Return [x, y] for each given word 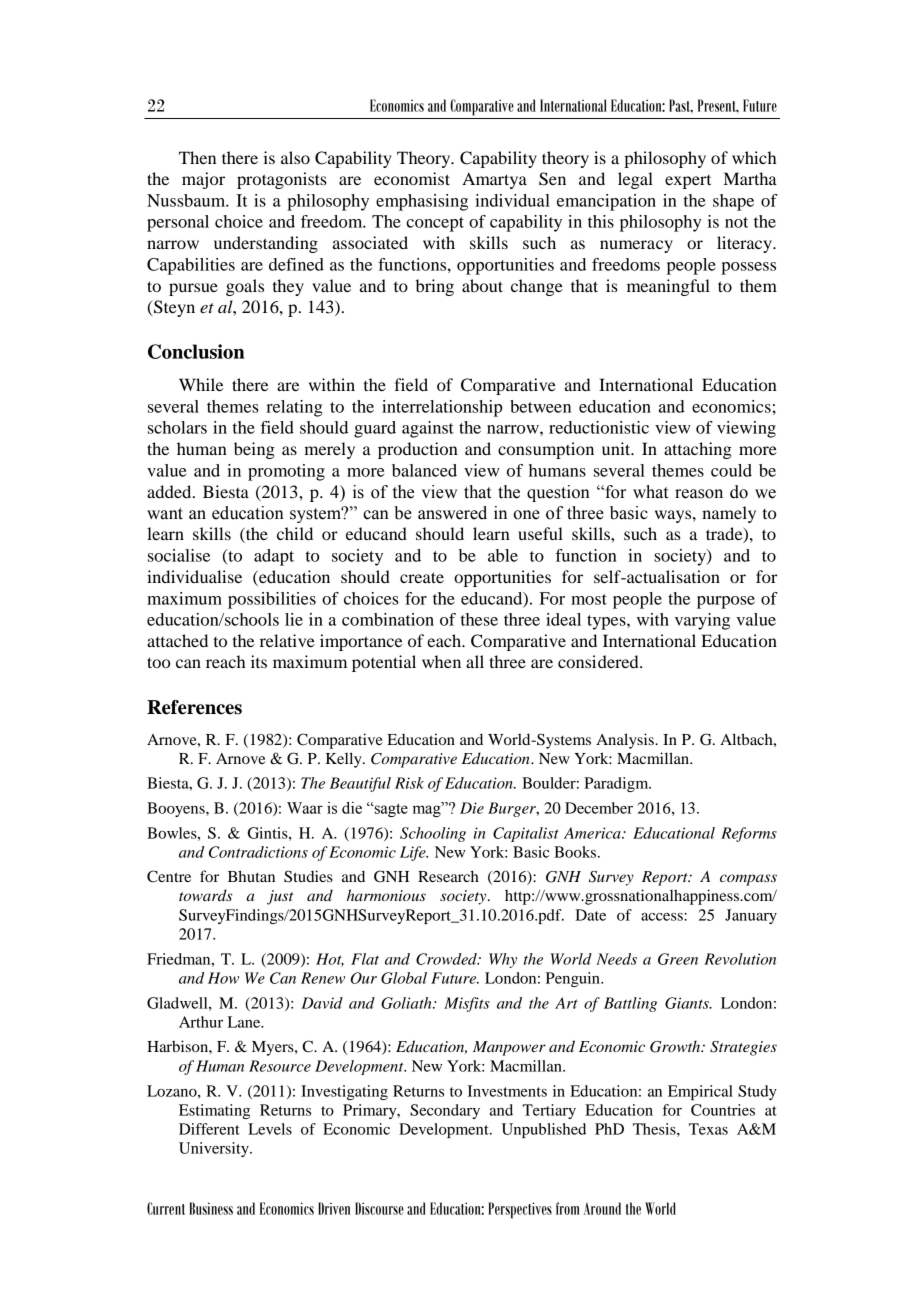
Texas [708, 1129]
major [203, 180]
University [215, 1149]
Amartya [494, 180]
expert [688, 182]
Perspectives [520, 1210]
